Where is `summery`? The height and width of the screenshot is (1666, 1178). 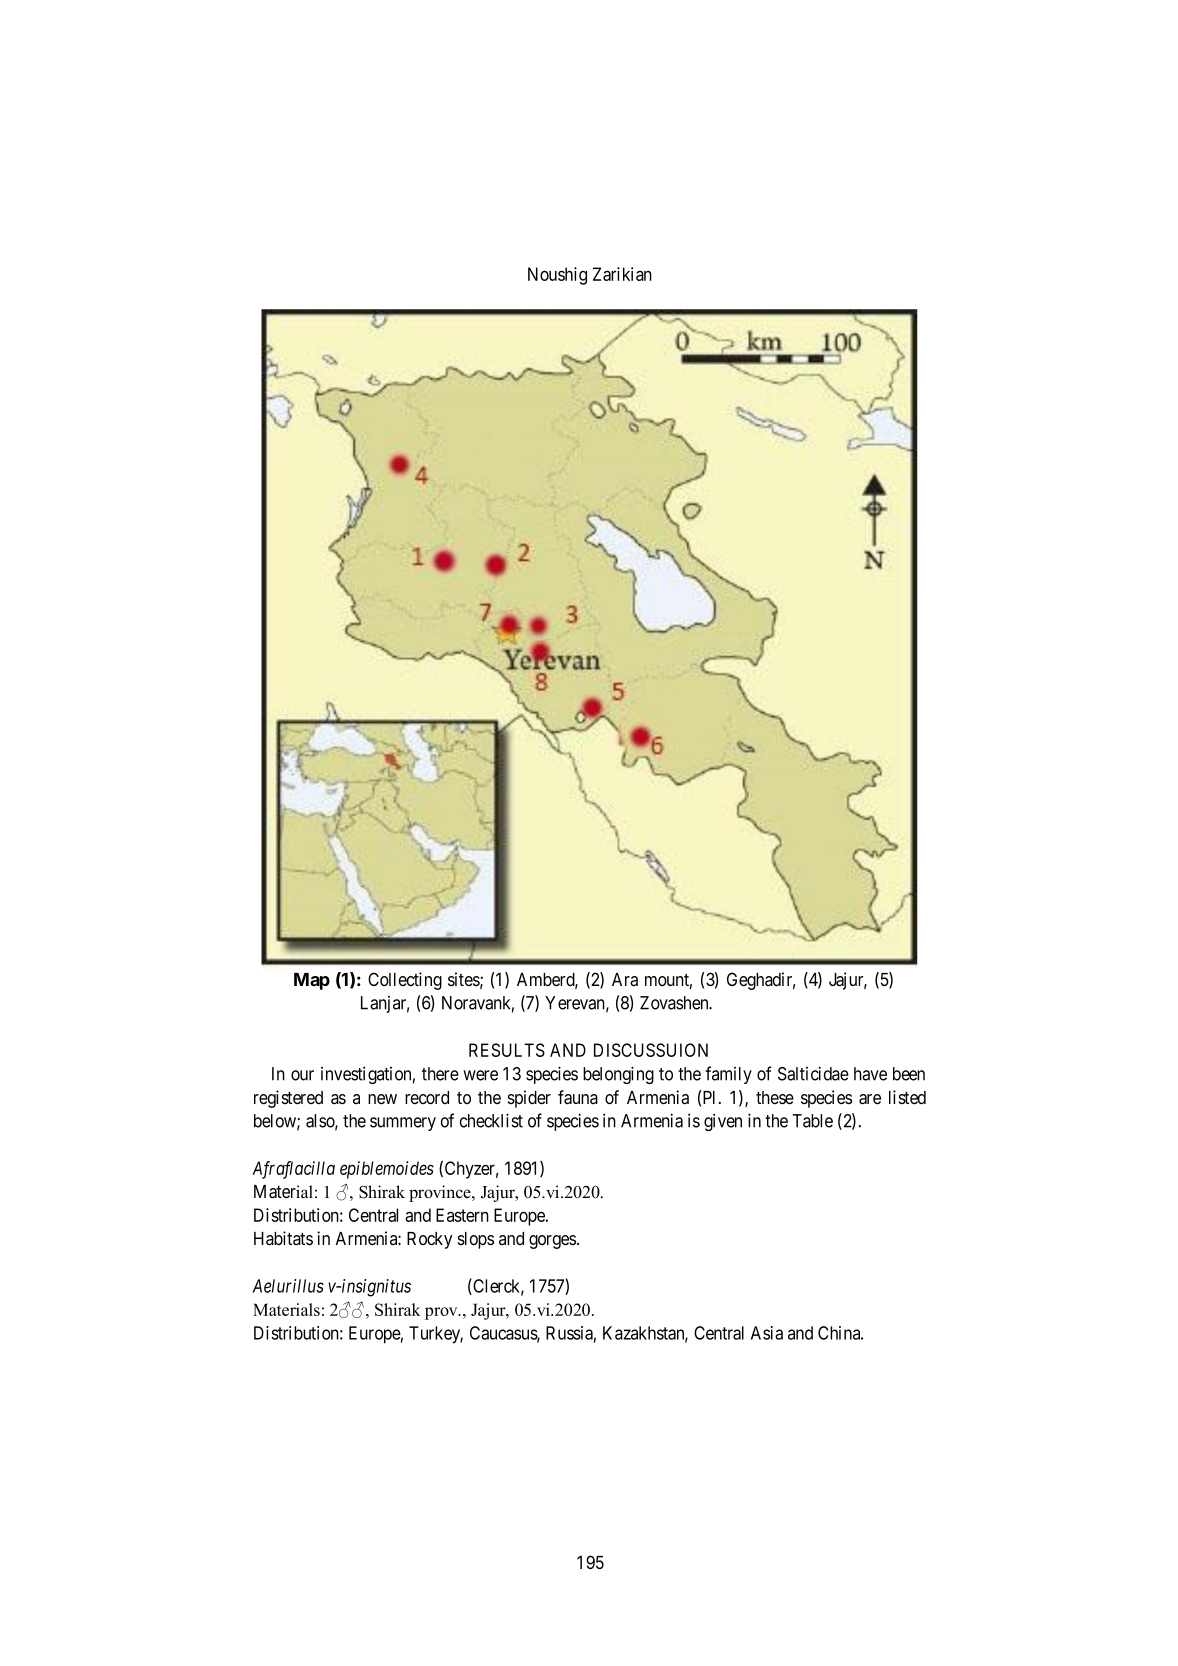 summery is located at coordinates (403, 1124).
